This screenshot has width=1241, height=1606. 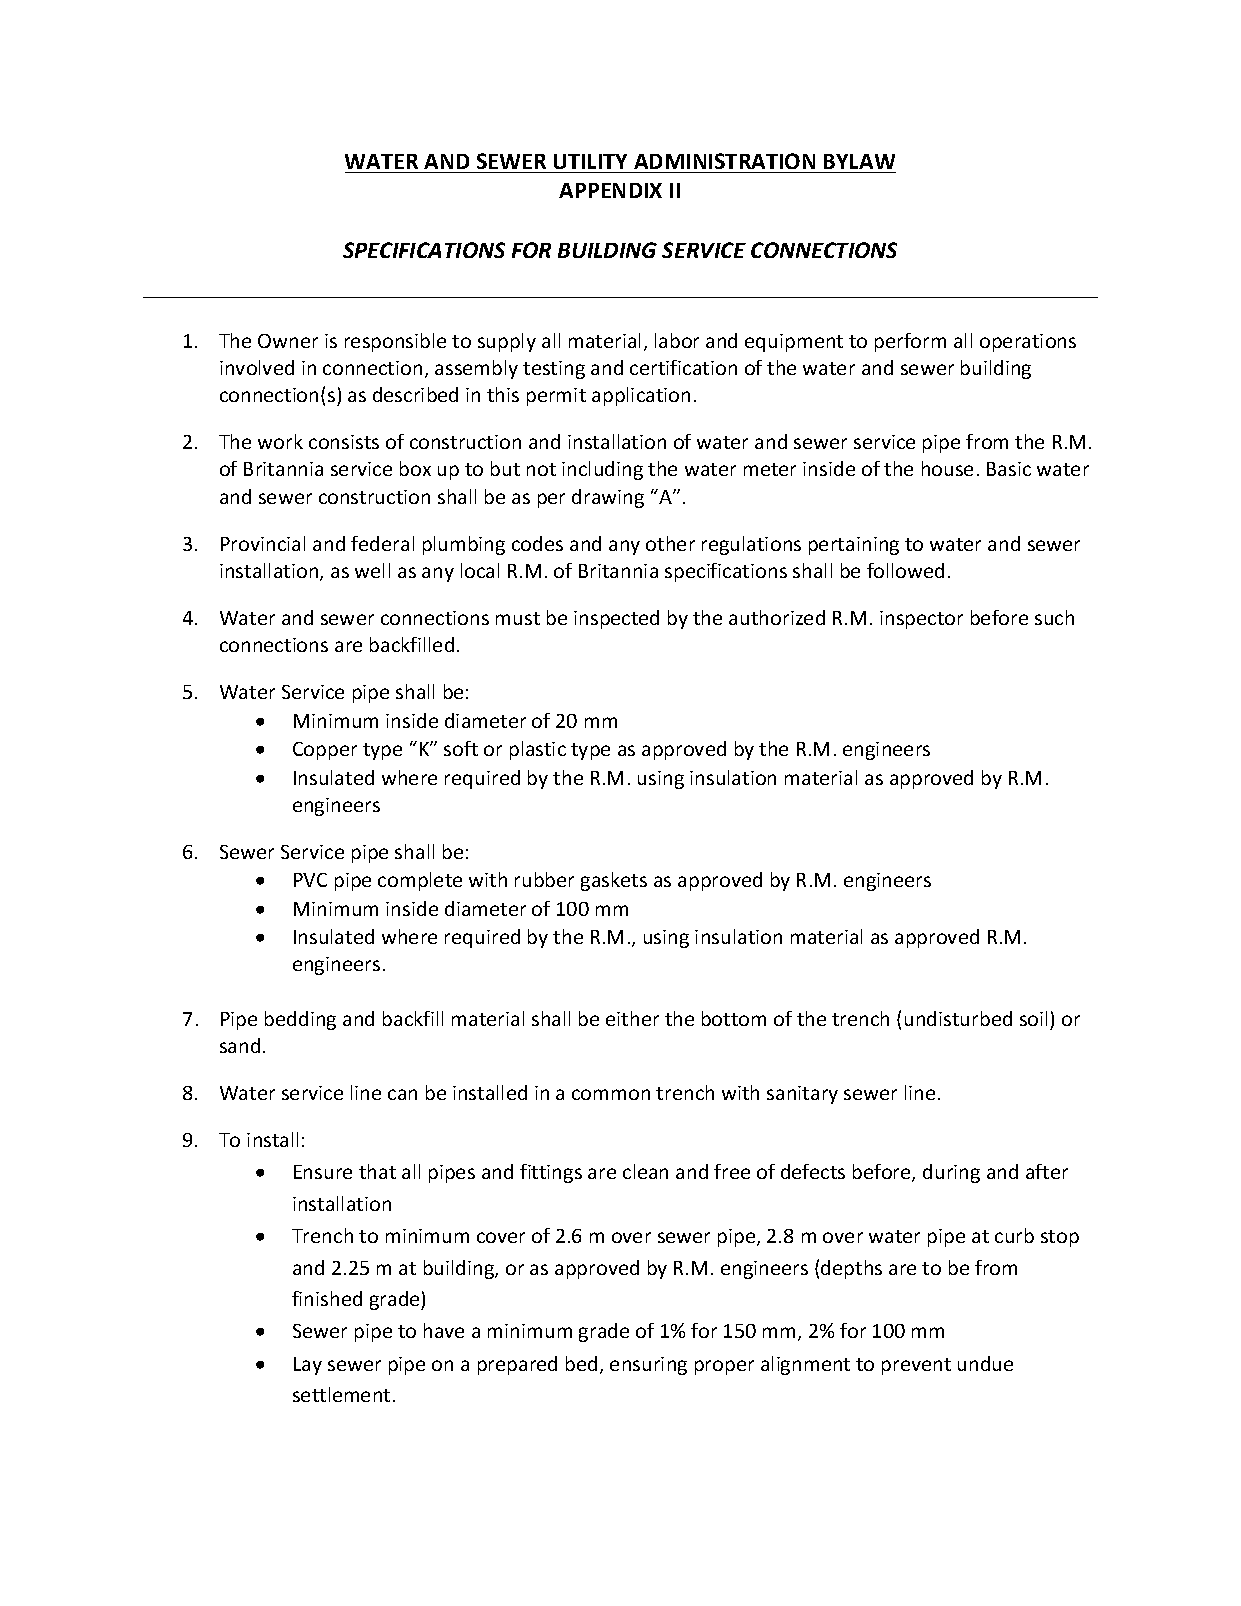 What do you see at coordinates (538, 750) in the screenshot?
I see `plastic` at bounding box center [538, 750].
